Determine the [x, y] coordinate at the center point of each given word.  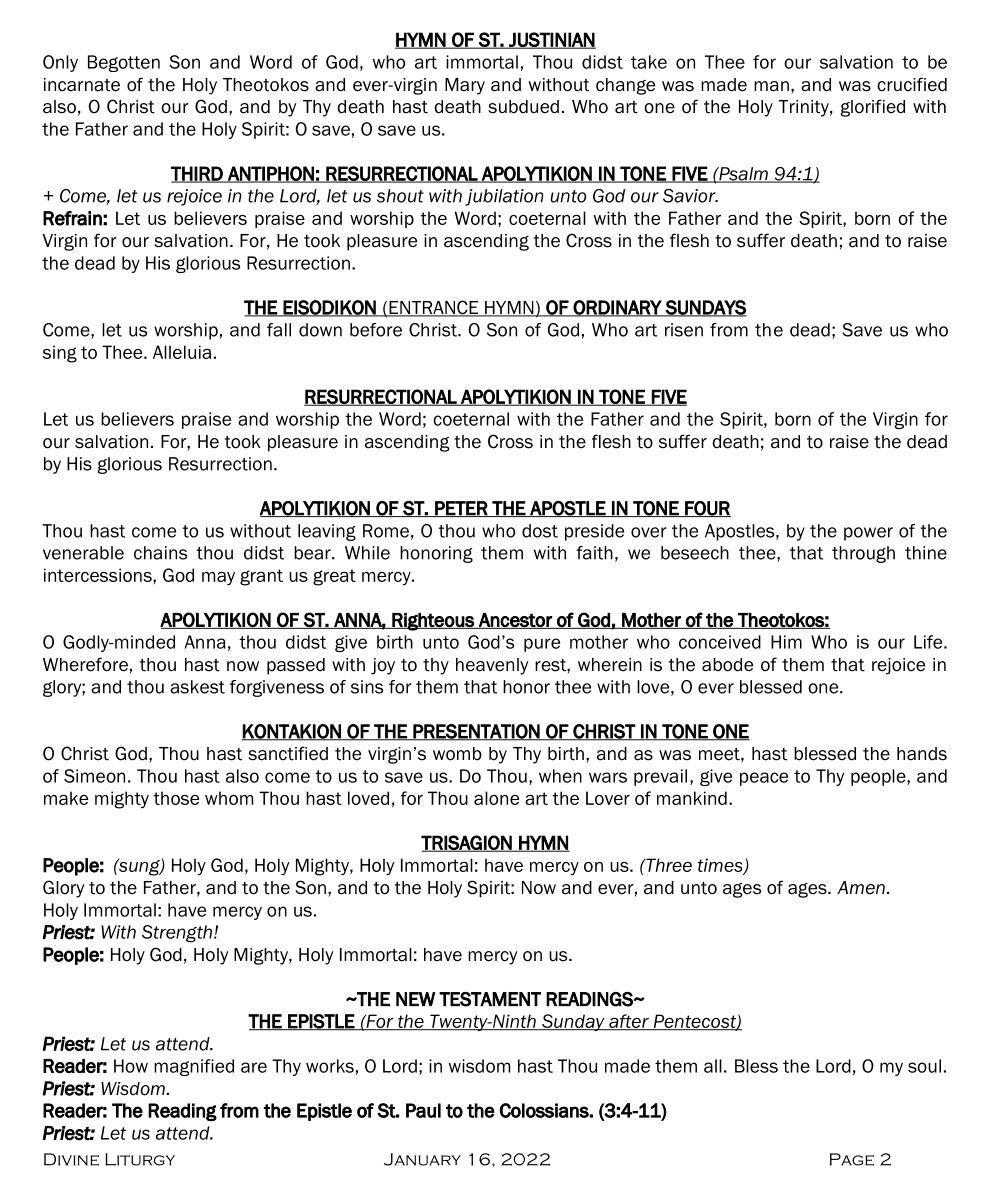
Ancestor [515, 621]
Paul [423, 1110]
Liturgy [140, 1159]
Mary [465, 86]
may [218, 578]
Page [852, 1159]
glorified [873, 108]
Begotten [124, 63]
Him [786, 642]
